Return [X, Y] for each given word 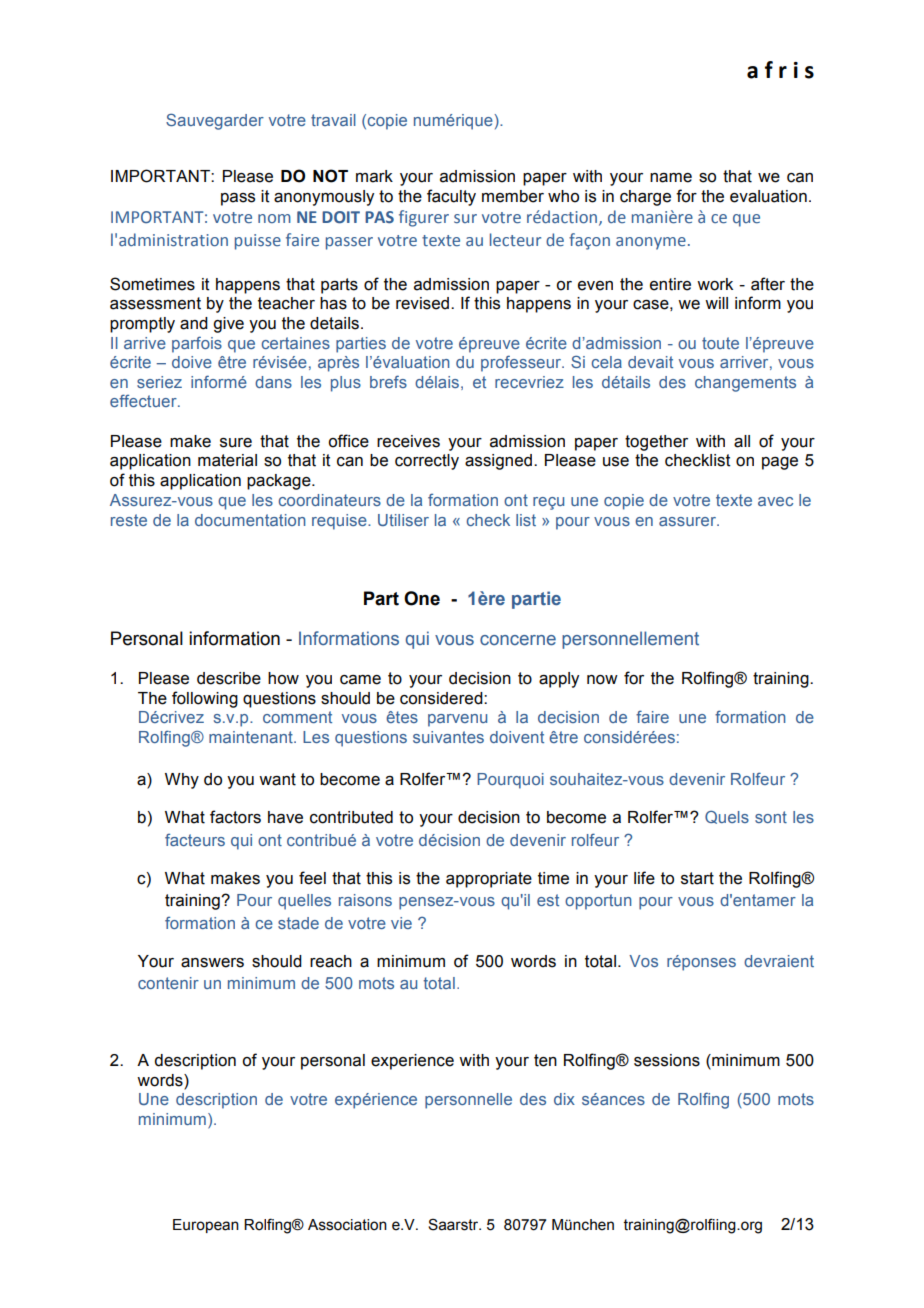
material [227, 460]
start [697, 878]
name [671, 178]
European [206, 1226]
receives [408, 441]
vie [401, 923]
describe [229, 678]
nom [274, 218]
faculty [451, 197]
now [602, 680]
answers [212, 963]
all [742, 441]
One [422, 598]
